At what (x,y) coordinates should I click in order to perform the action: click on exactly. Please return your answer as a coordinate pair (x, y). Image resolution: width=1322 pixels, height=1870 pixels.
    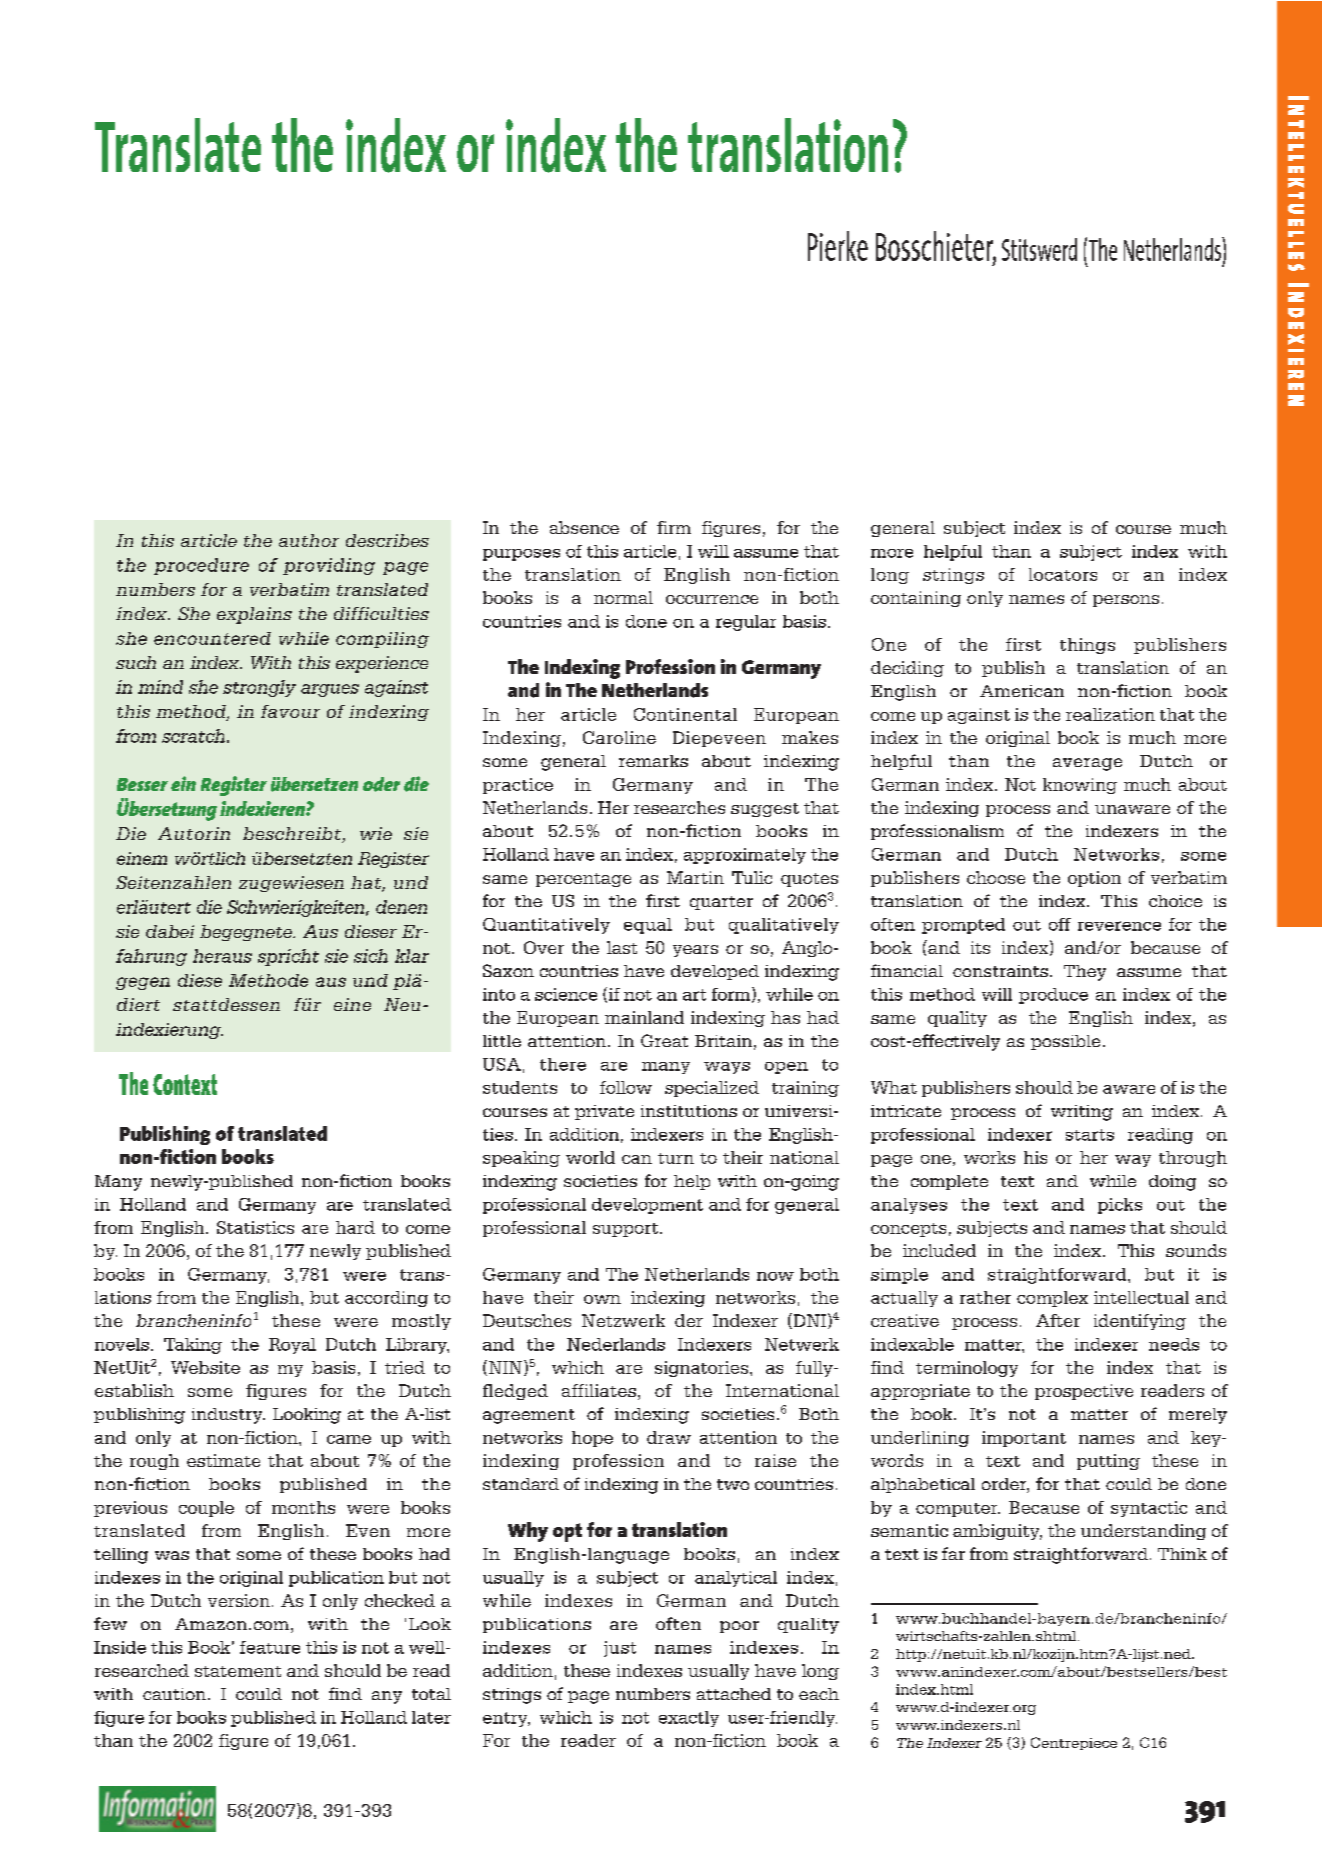
    Looking at the image, I should click on (689, 1719).
